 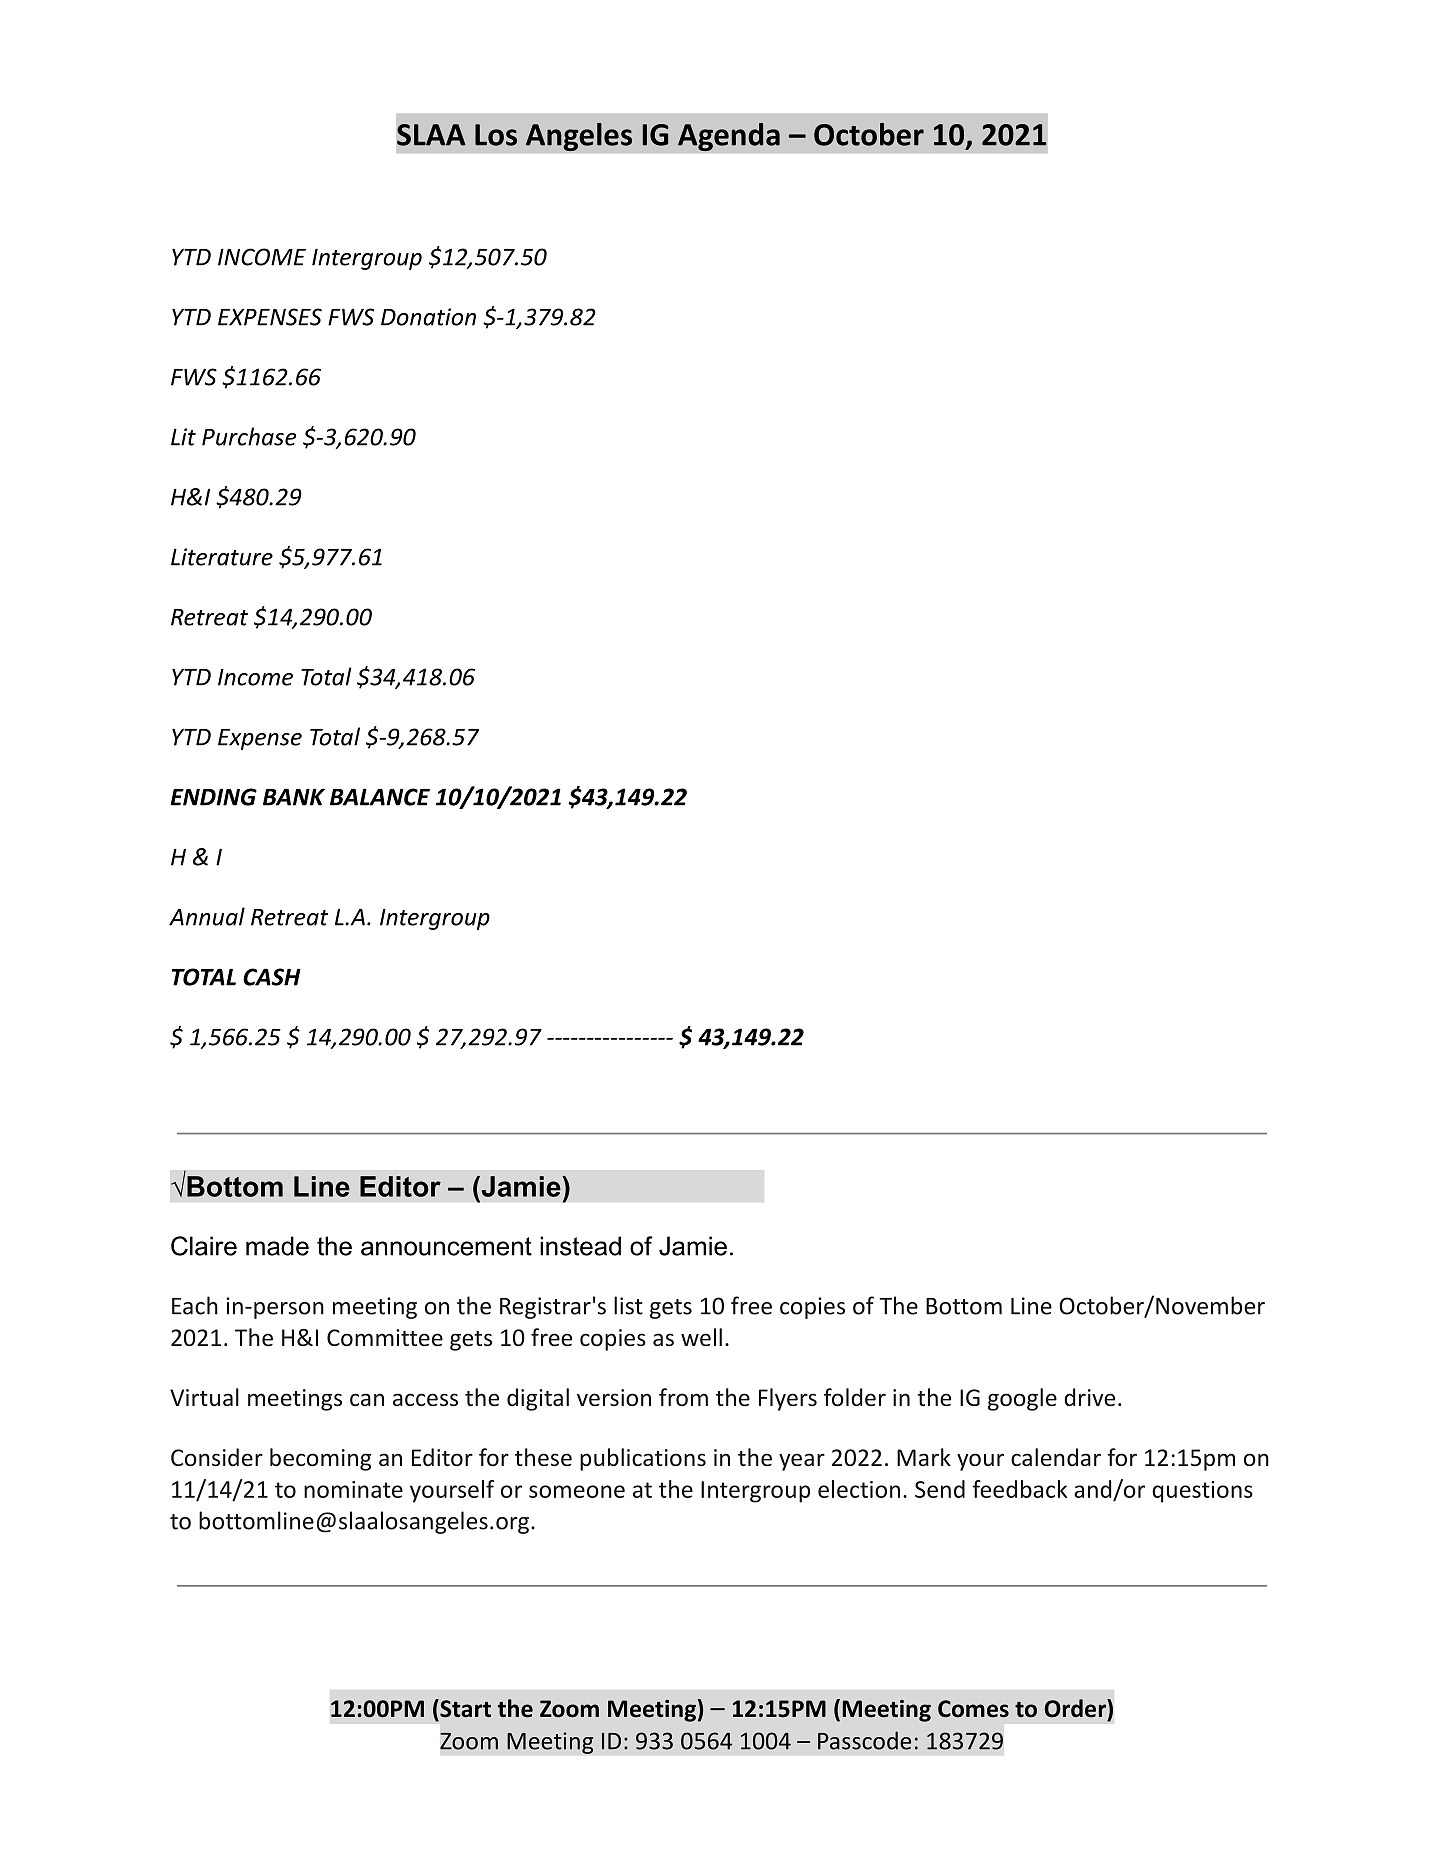 What do you see at coordinates (1076, 1708) in the image?
I see `Order` at bounding box center [1076, 1708].
